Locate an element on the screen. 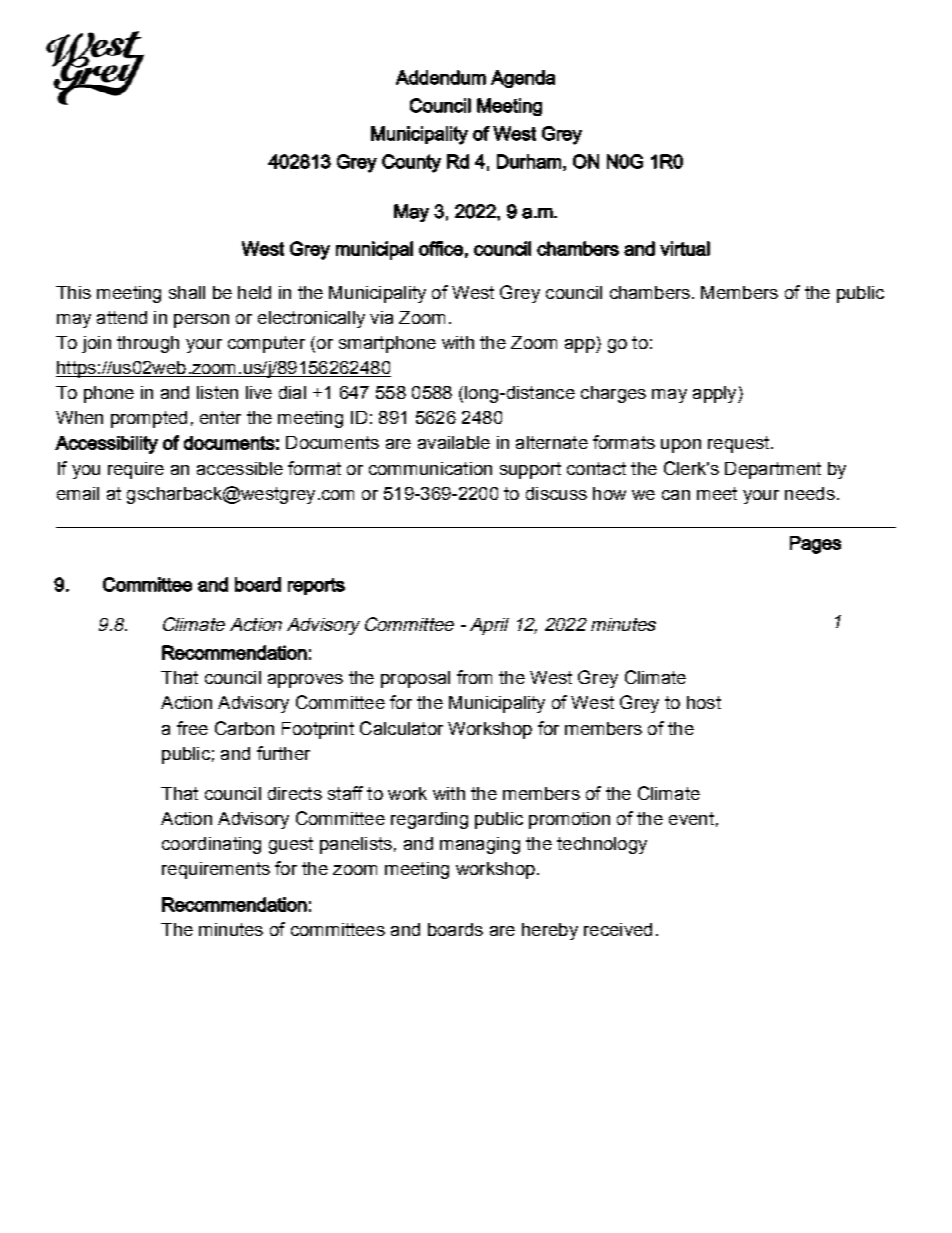  communication is located at coordinates (430, 468).
